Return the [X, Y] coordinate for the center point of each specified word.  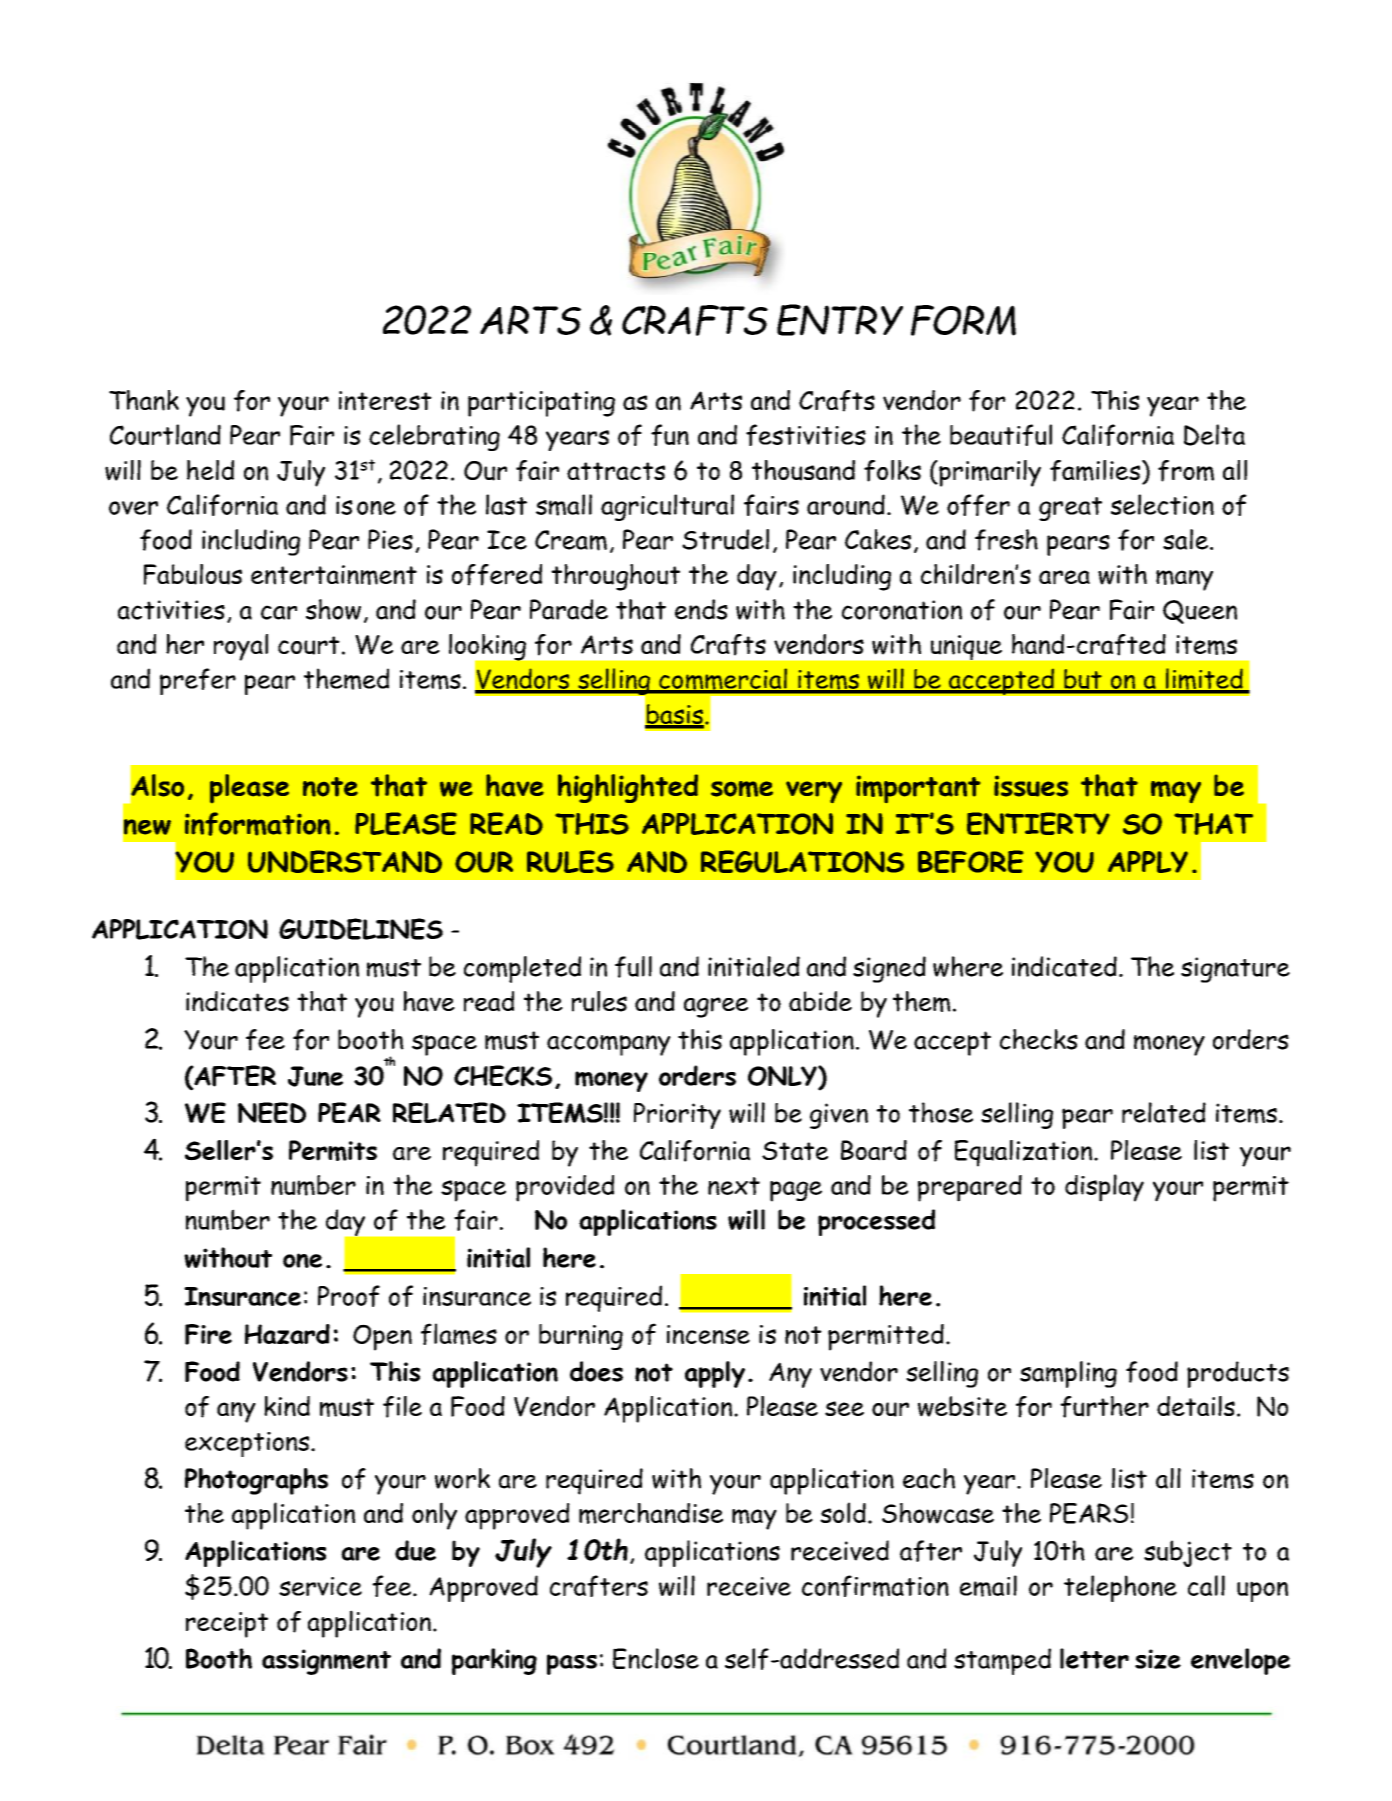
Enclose [656, 1658]
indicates [237, 1001]
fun [670, 435]
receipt [227, 1625]
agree [716, 1007]
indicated [1064, 966]
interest [385, 401]
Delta [1214, 435]
